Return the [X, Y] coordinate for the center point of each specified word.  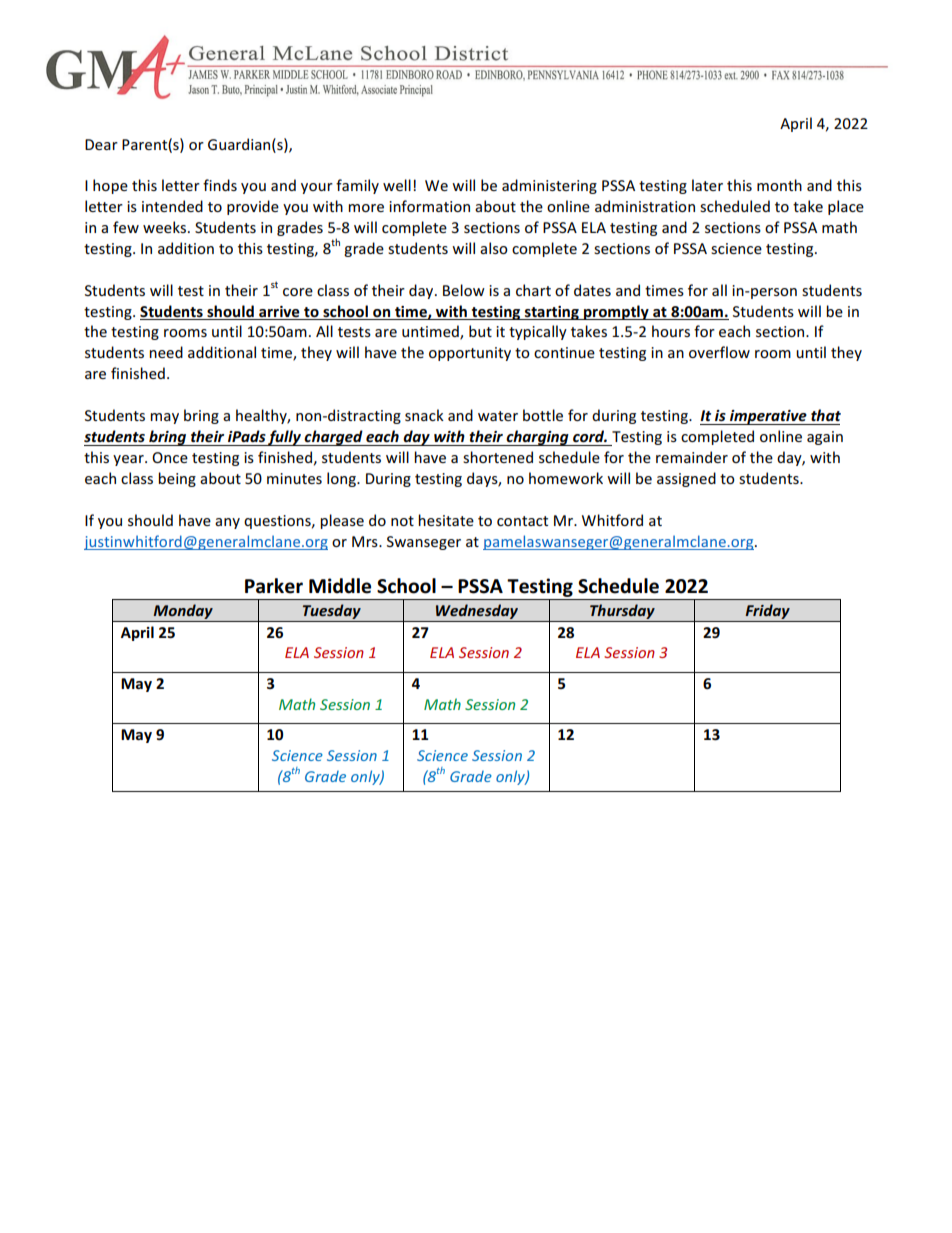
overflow [719, 352]
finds [220, 185]
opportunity [470, 354]
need [166, 352]
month [779, 185]
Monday [183, 611]
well [397, 185]
